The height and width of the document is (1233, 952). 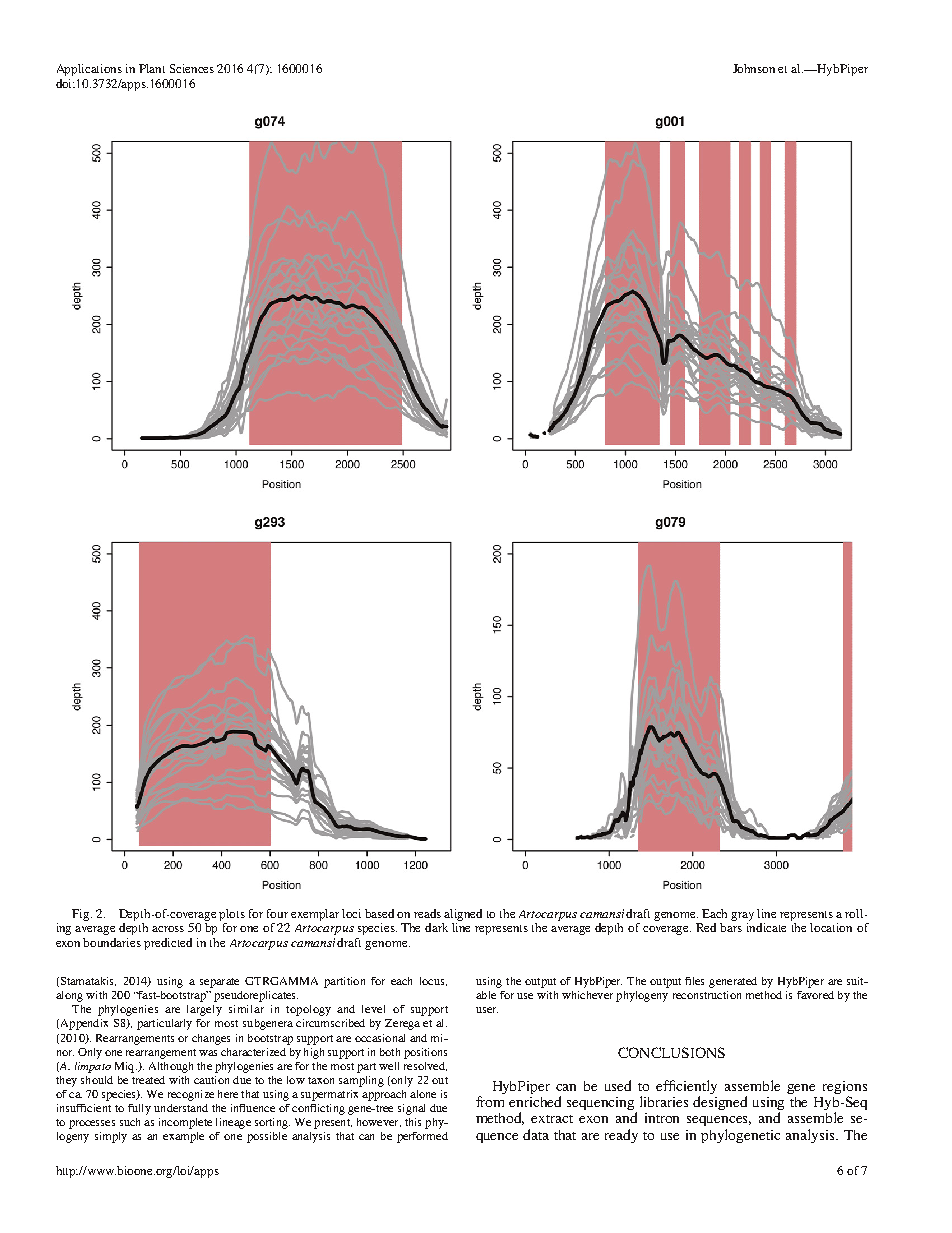 I want to click on designed, so click(x=720, y=1103).
